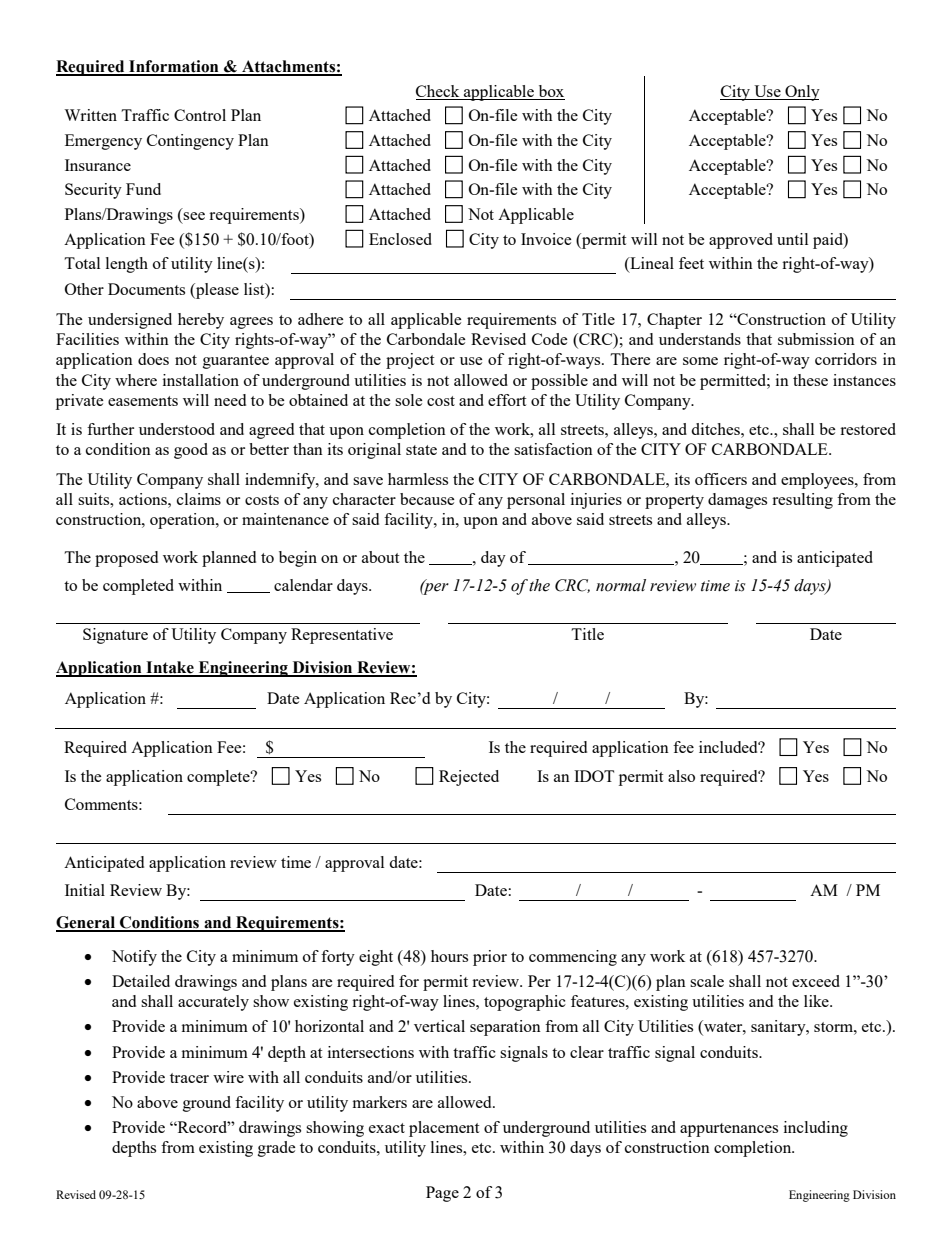 The image size is (952, 1233). Describe the element at coordinates (170, 668) in the page. I see `Intake` at that location.
